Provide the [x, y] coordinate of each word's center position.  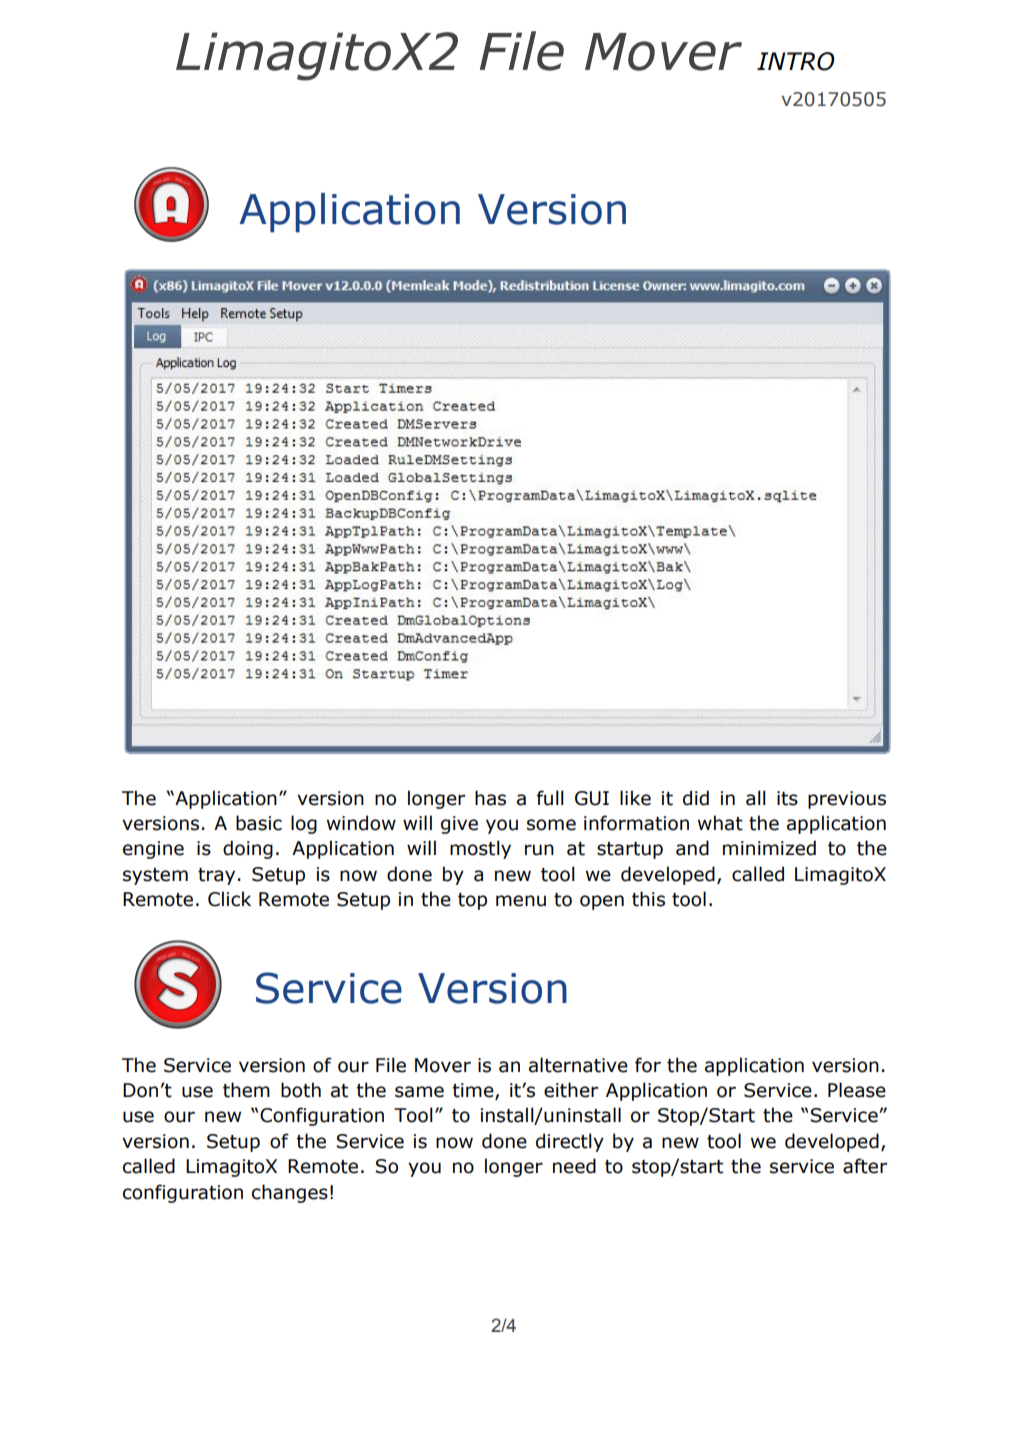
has [490, 798]
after [865, 1166]
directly [570, 1142]
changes [290, 1193]
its [787, 798]
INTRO [796, 61]
